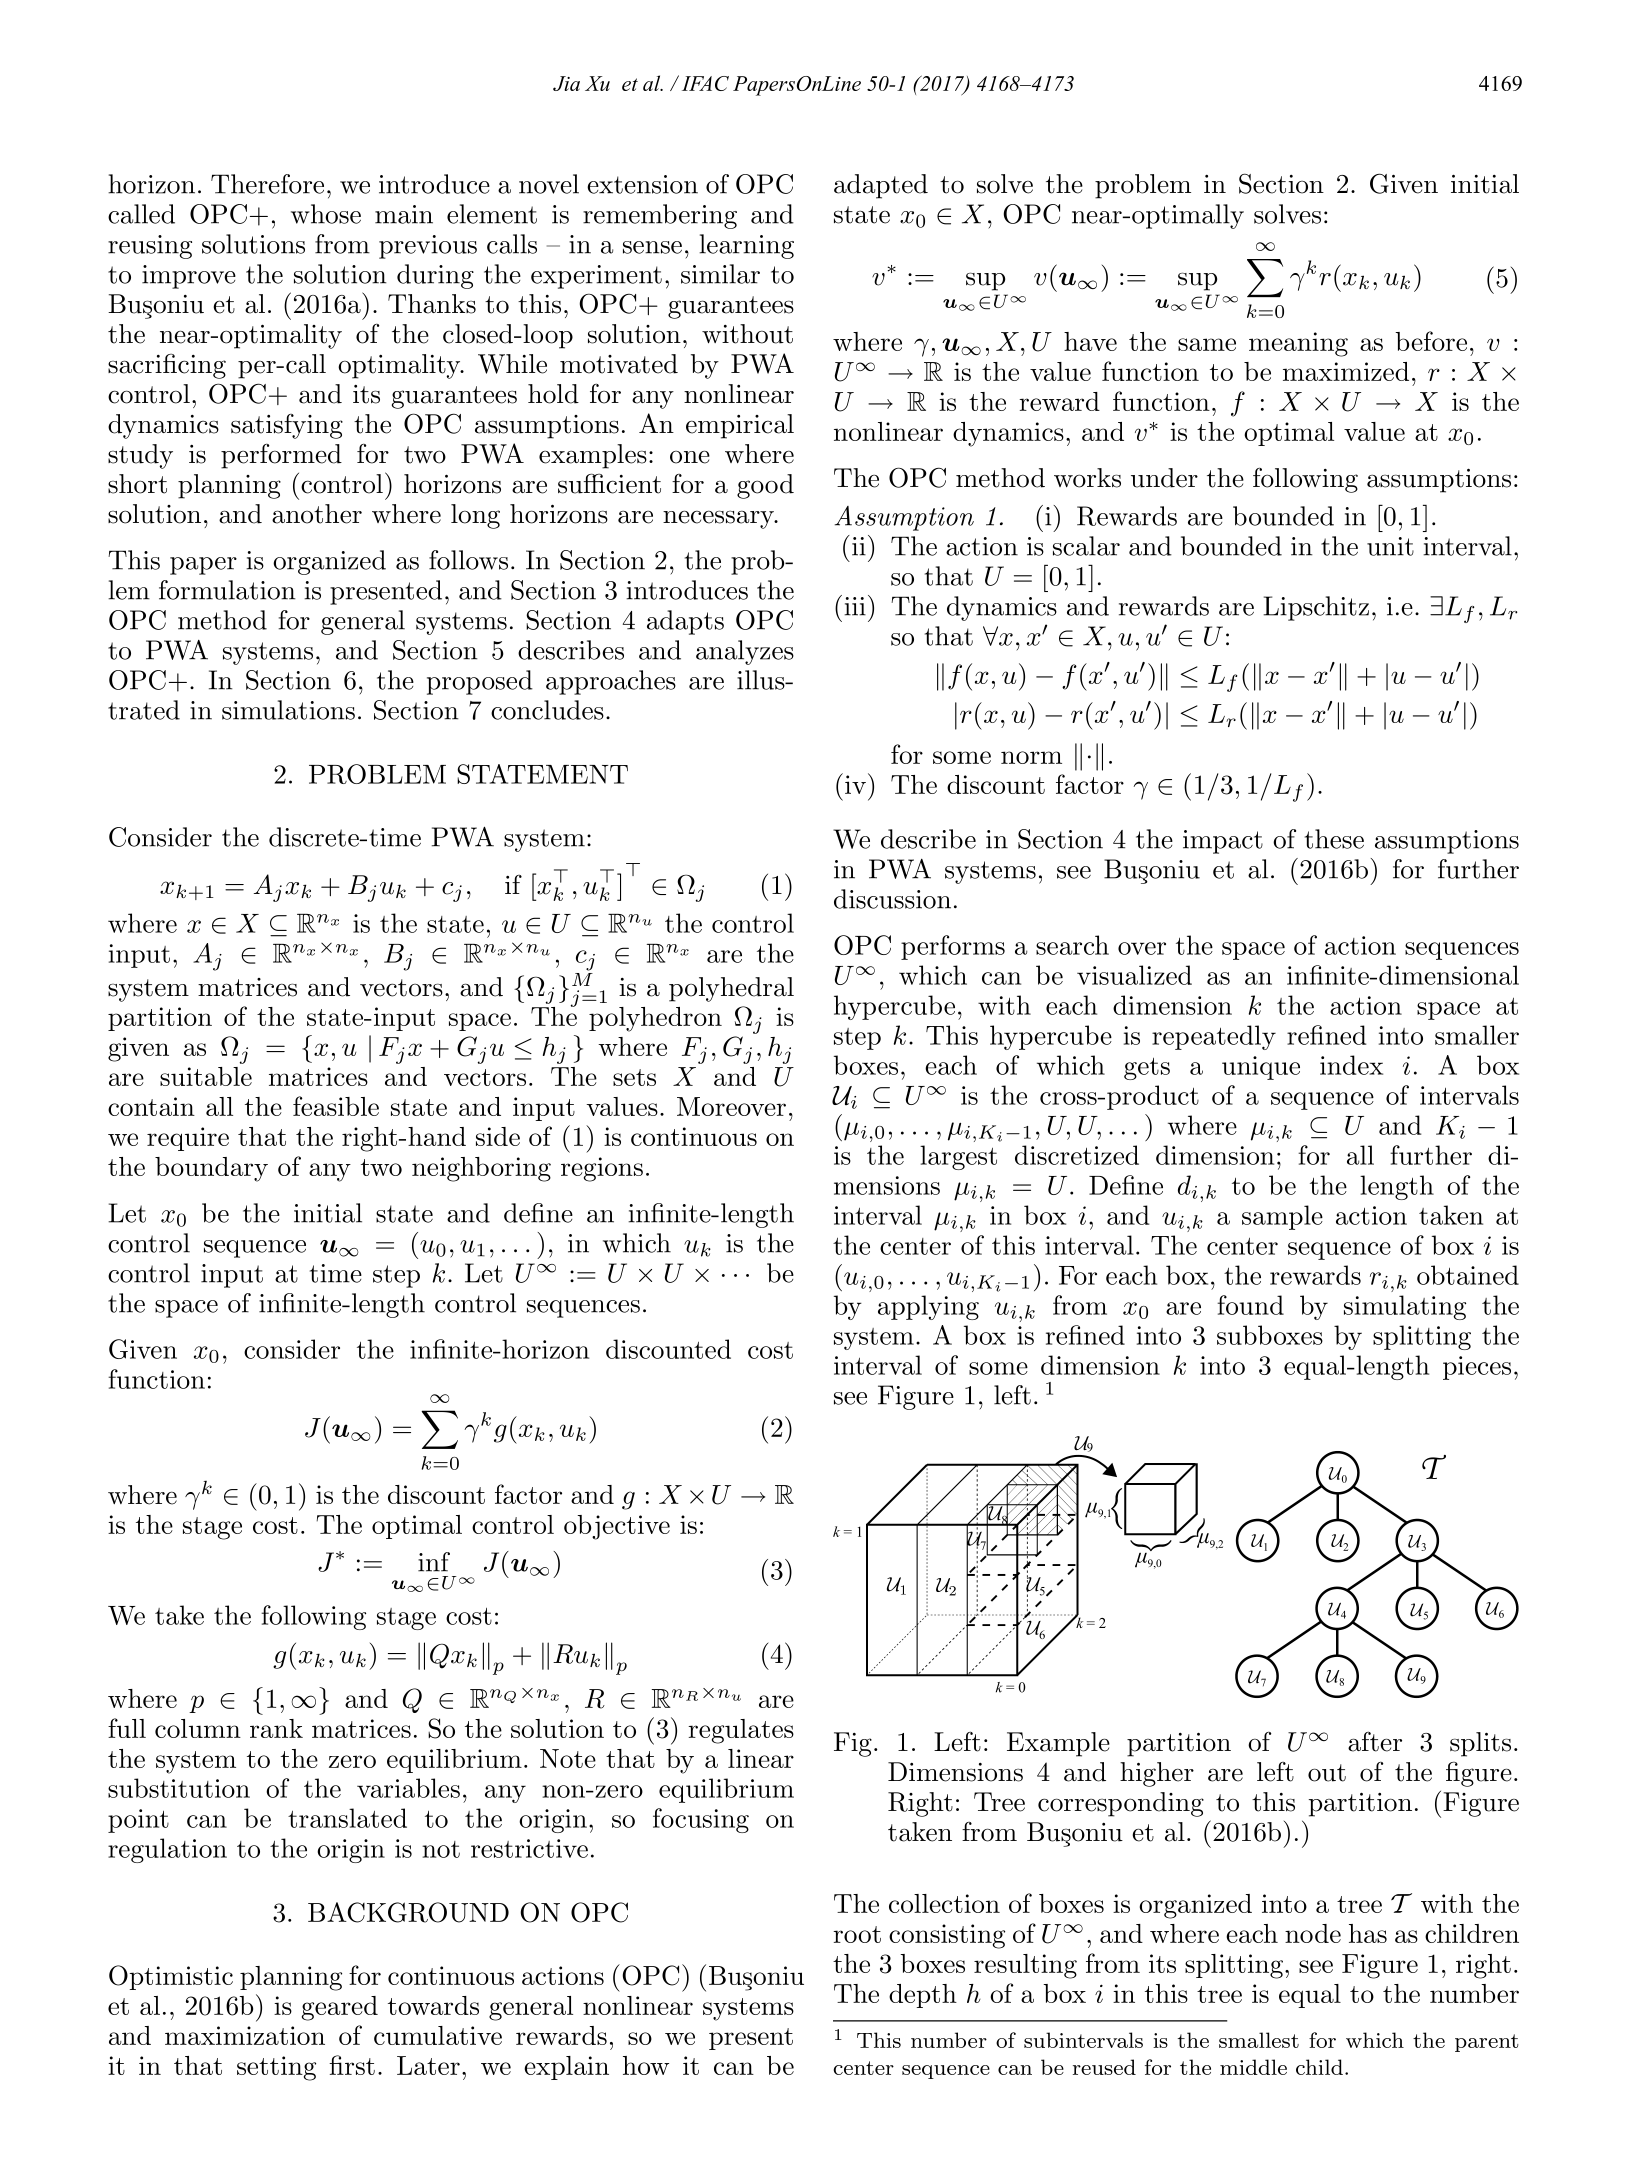  What do you see at coordinates (1298, 344) in the document?
I see `meaning` at bounding box center [1298, 344].
